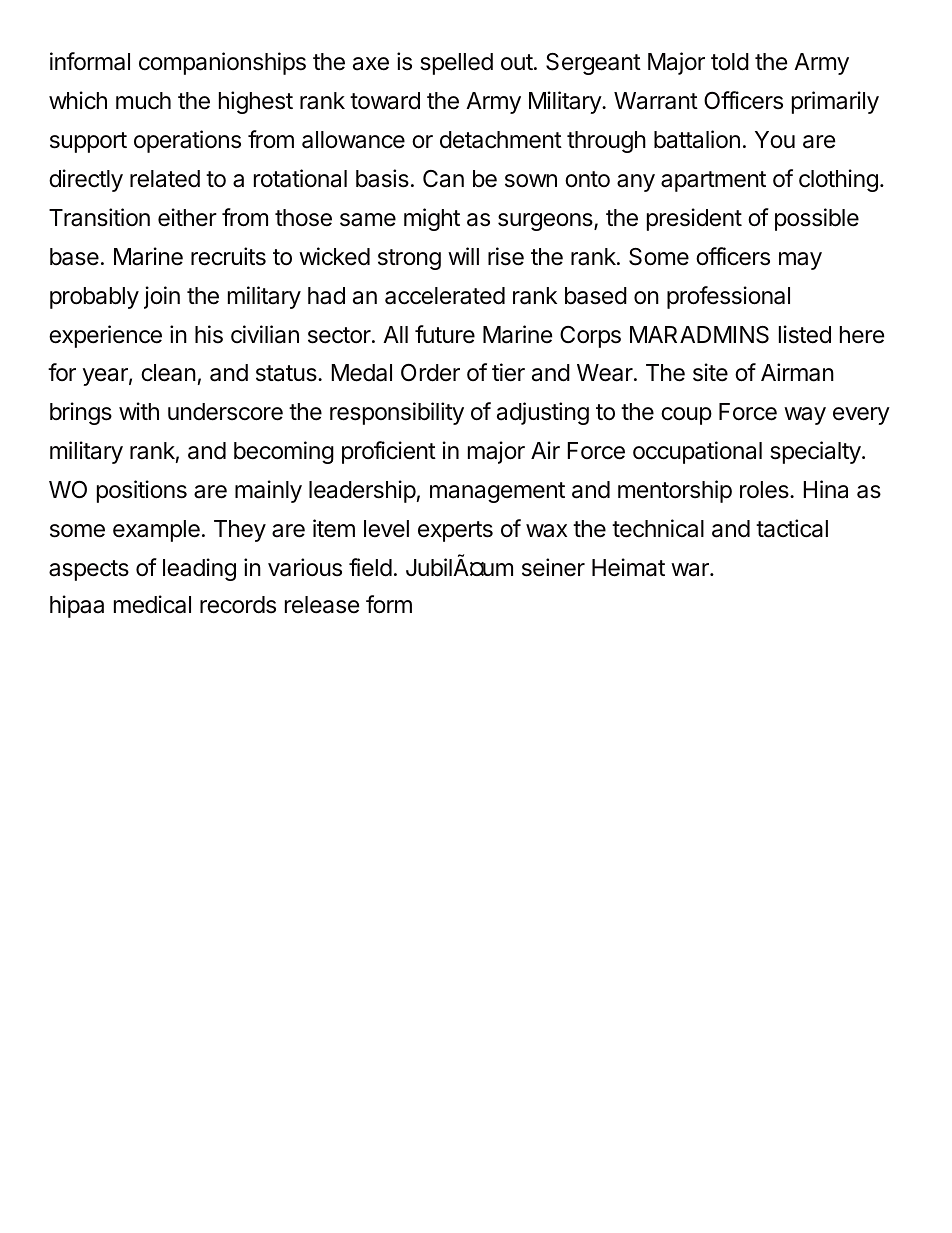 The width and height of the document is (952, 1233). Describe the element at coordinates (456, 64) in the document. I see `spelled` at that location.
